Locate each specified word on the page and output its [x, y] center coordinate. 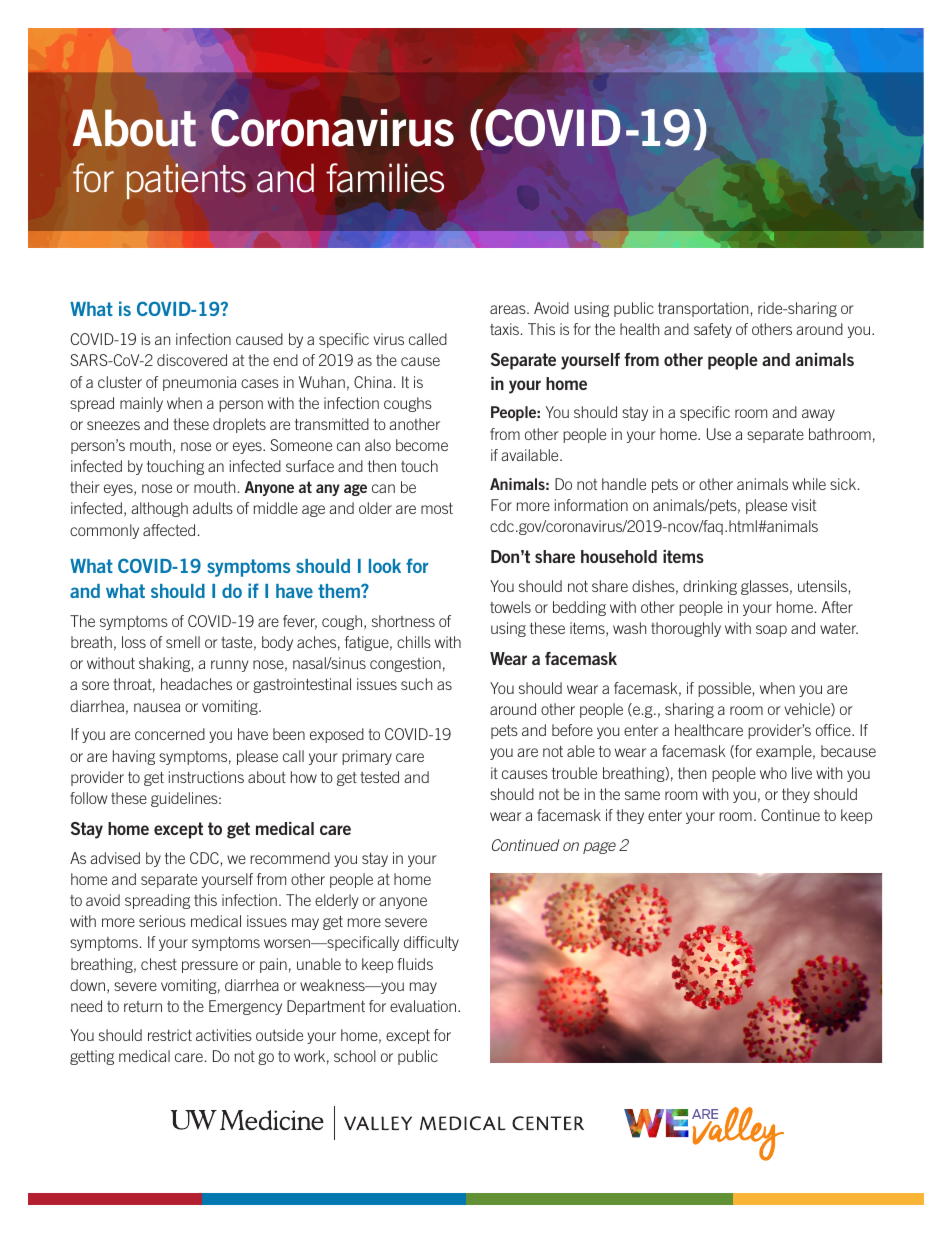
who [773, 773]
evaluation [424, 1006]
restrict [170, 1035]
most [437, 508]
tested [379, 777]
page [599, 848]
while [809, 484]
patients [186, 181]
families [385, 178]
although [159, 509]
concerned [170, 734]
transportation [703, 309]
